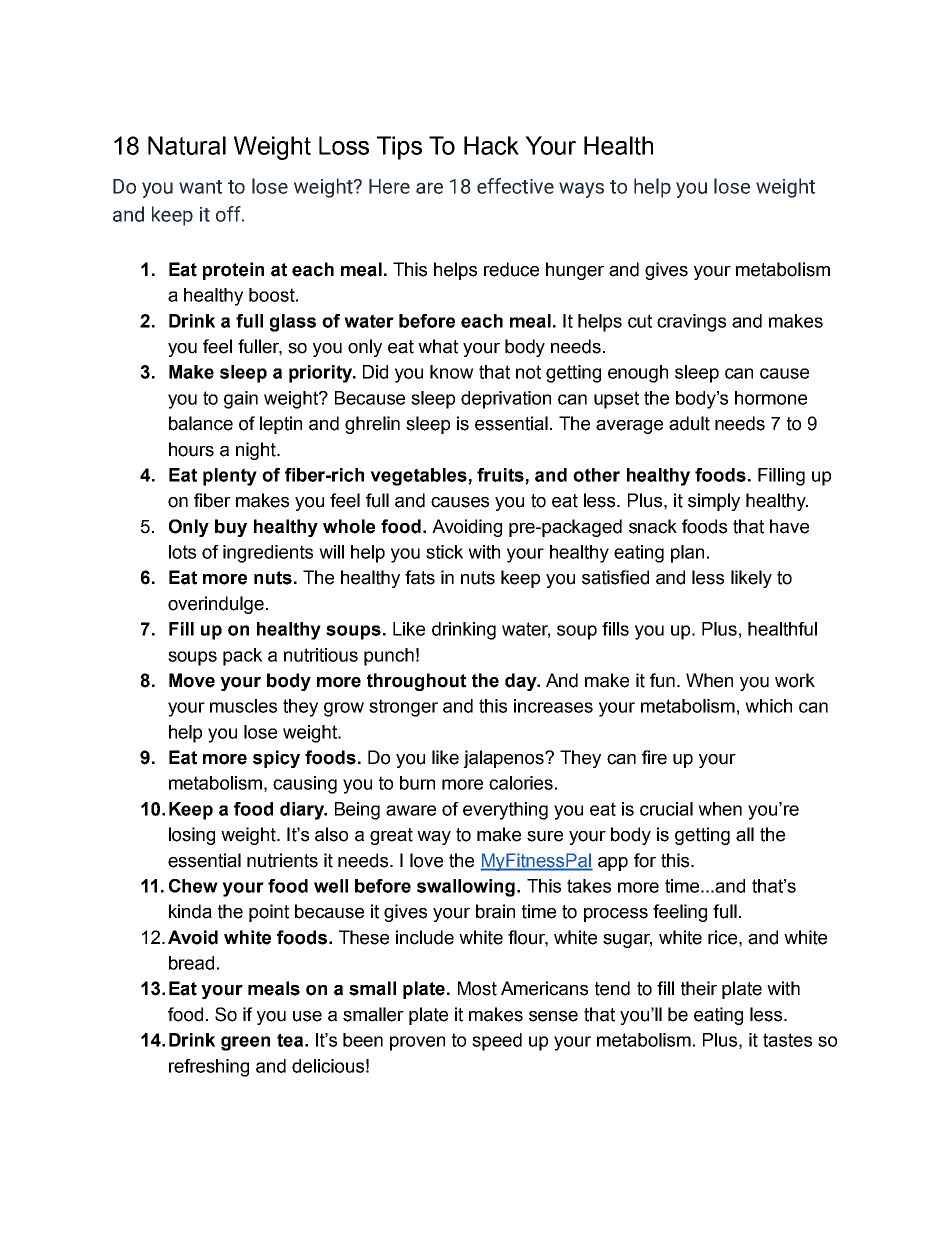  I want to click on speed, so click(497, 1042).
